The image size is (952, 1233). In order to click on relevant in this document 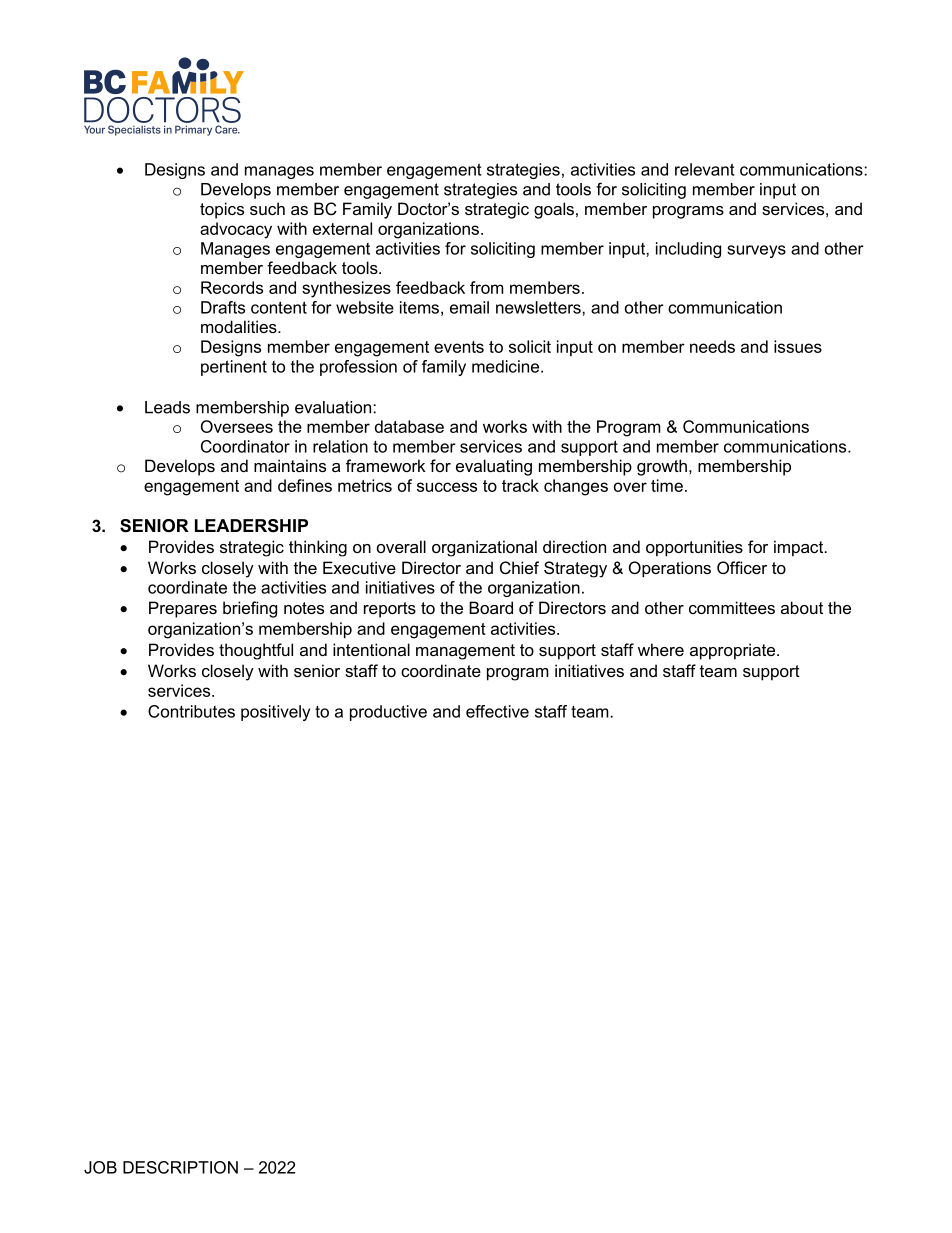, I will do `click(705, 169)`.
